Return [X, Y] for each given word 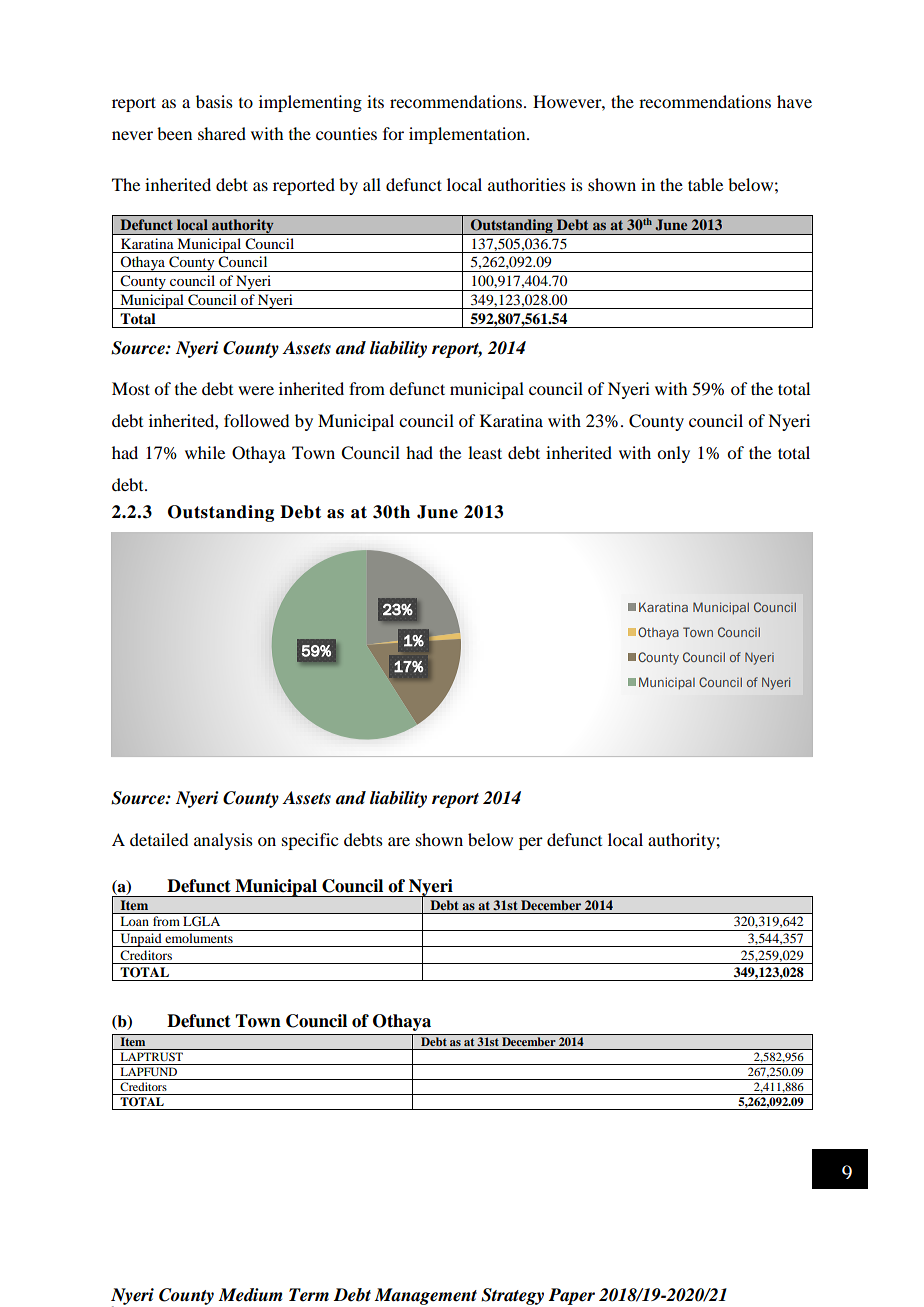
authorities [527, 184]
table [705, 184]
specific [310, 841]
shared [222, 133]
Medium [250, 1295]
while [205, 452]
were [256, 390]
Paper [571, 1296]
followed [256, 420]
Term [309, 1295]
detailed [159, 839]
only [673, 454]
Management [425, 1296]
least [485, 452]
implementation [468, 135]
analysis [223, 841]
